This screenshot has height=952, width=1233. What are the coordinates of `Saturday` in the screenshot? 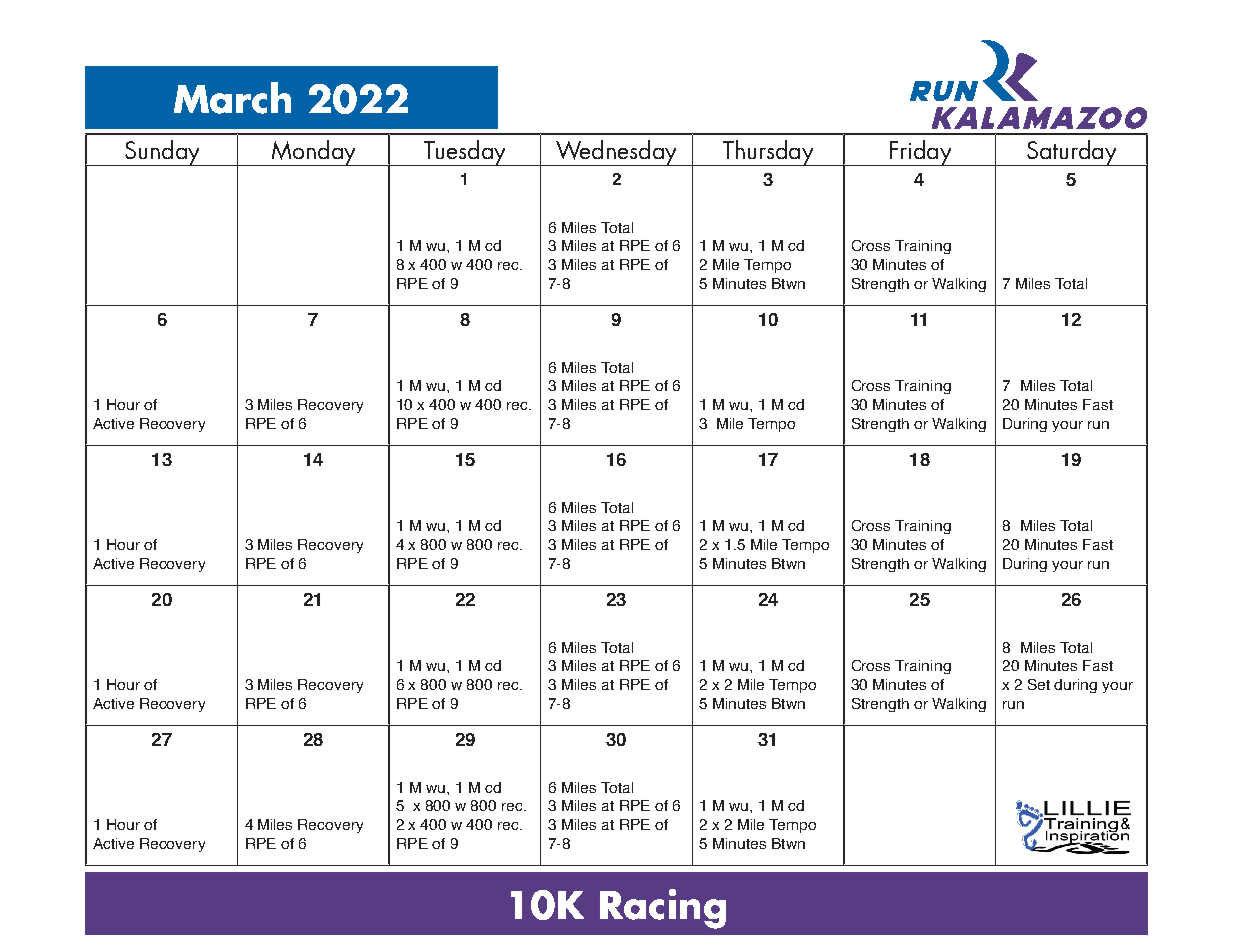 It's located at (1071, 153).
